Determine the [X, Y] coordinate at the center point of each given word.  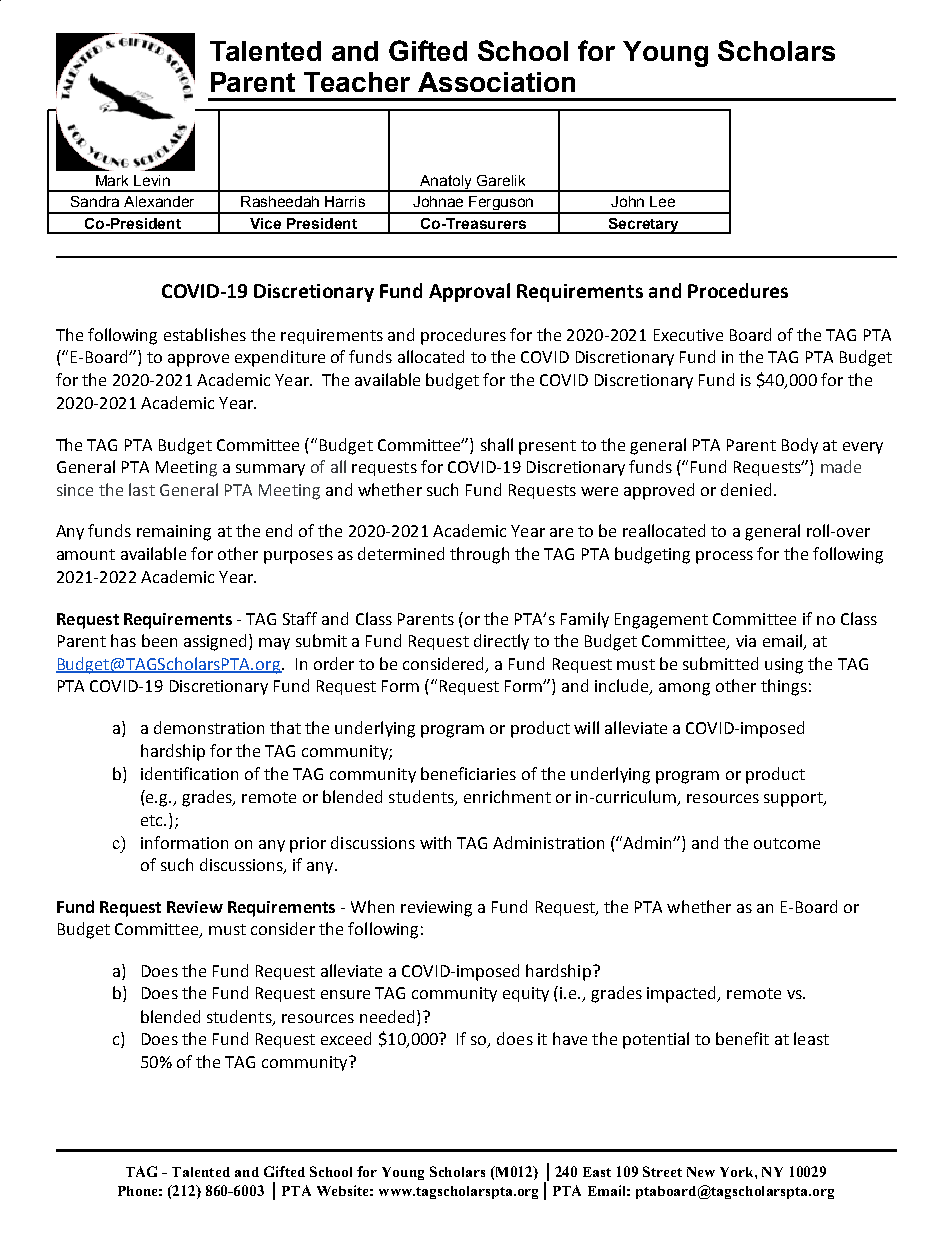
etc [153, 820]
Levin [152, 180]
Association [496, 82]
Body [800, 446]
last [142, 489]
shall [497, 444]
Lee [662, 201]
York [738, 1172]
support [794, 799]
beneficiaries [468, 773]
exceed [346, 1038]
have [570, 1038]
